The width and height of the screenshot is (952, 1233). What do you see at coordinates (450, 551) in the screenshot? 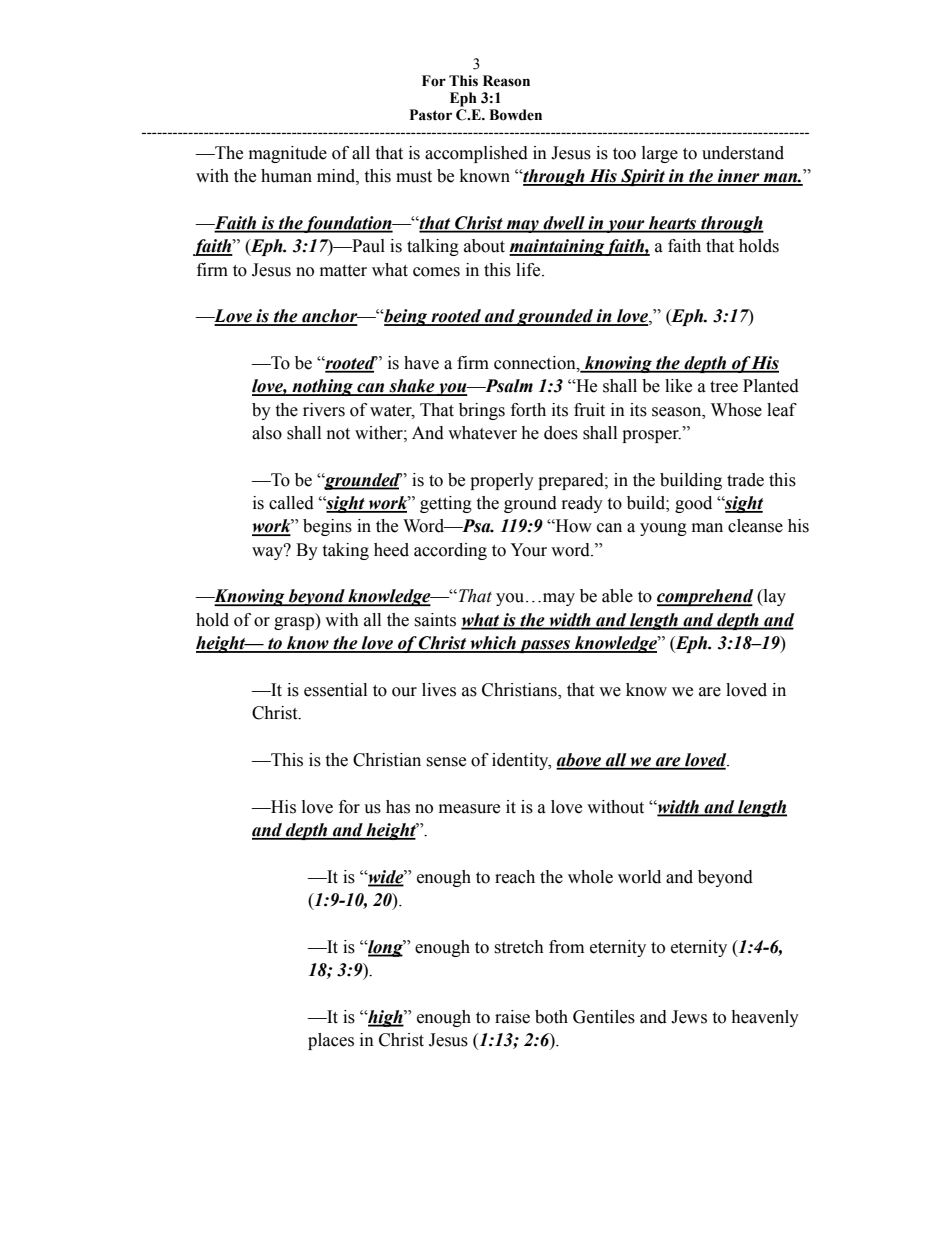
I see `according` at bounding box center [450, 551].
